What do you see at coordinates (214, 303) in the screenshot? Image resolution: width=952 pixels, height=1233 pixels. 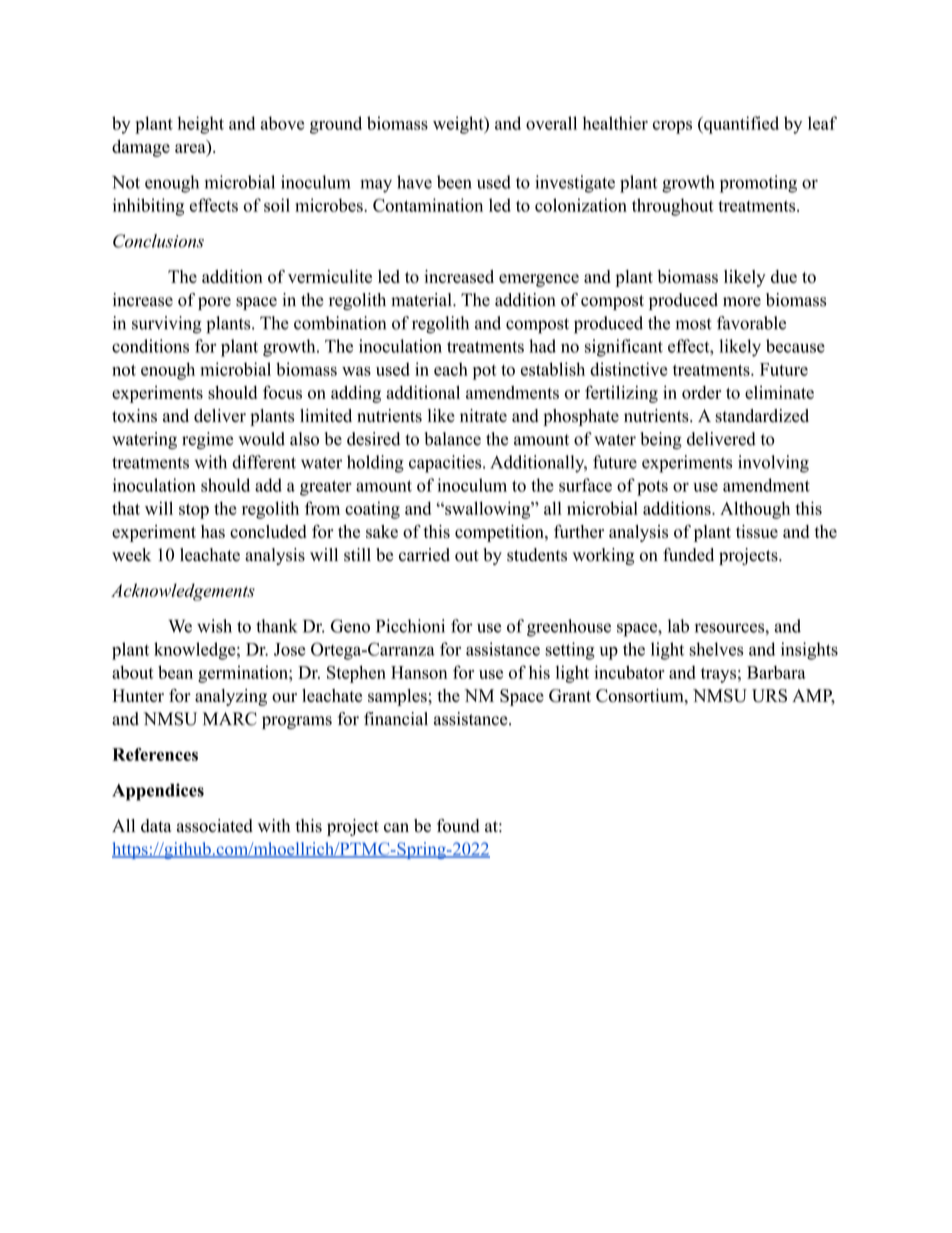 I see `pore` at bounding box center [214, 303].
